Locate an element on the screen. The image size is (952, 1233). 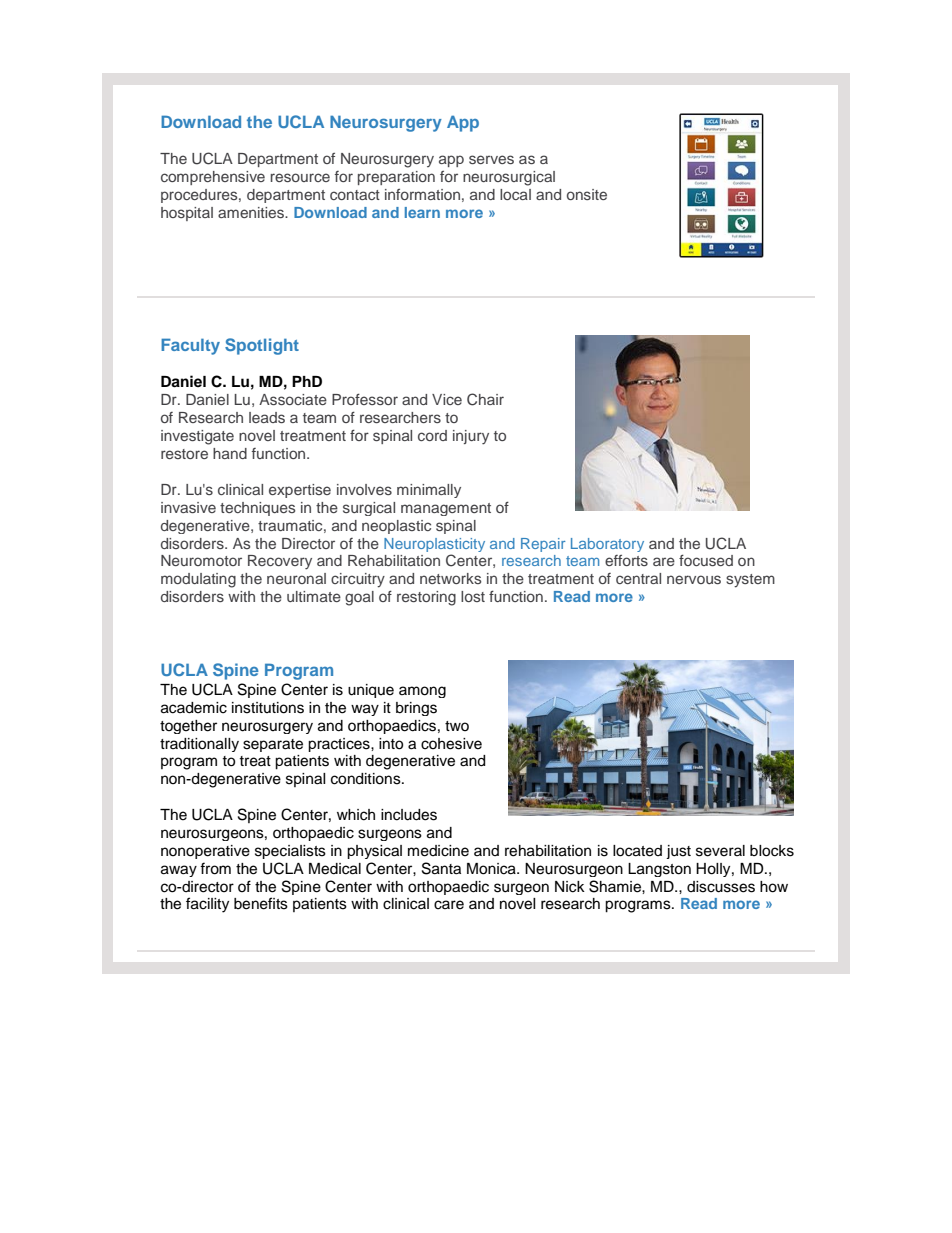
techniques is located at coordinates (257, 509).
